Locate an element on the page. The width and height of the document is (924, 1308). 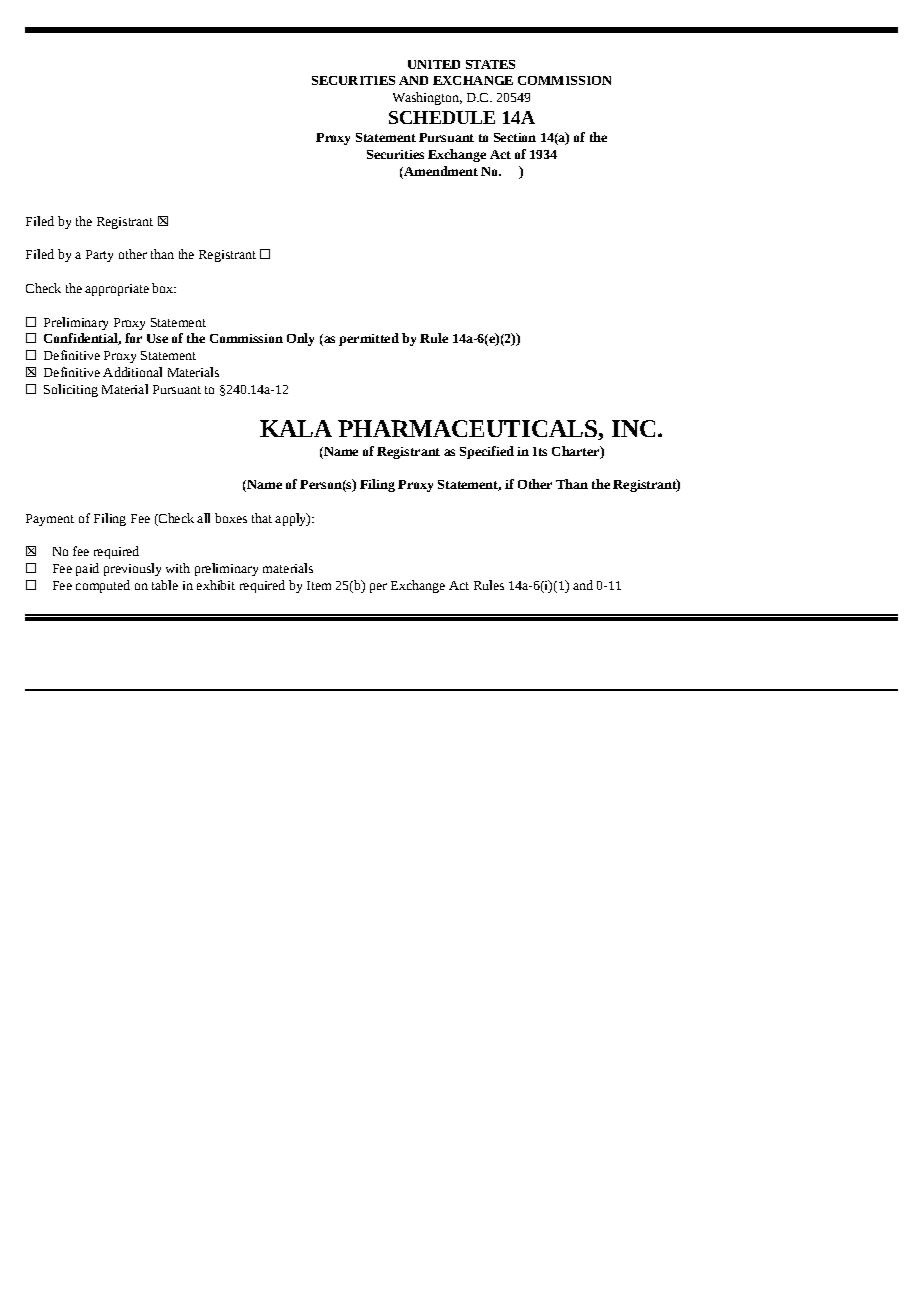
SCHEDULE is located at coordinates (442, 117).
